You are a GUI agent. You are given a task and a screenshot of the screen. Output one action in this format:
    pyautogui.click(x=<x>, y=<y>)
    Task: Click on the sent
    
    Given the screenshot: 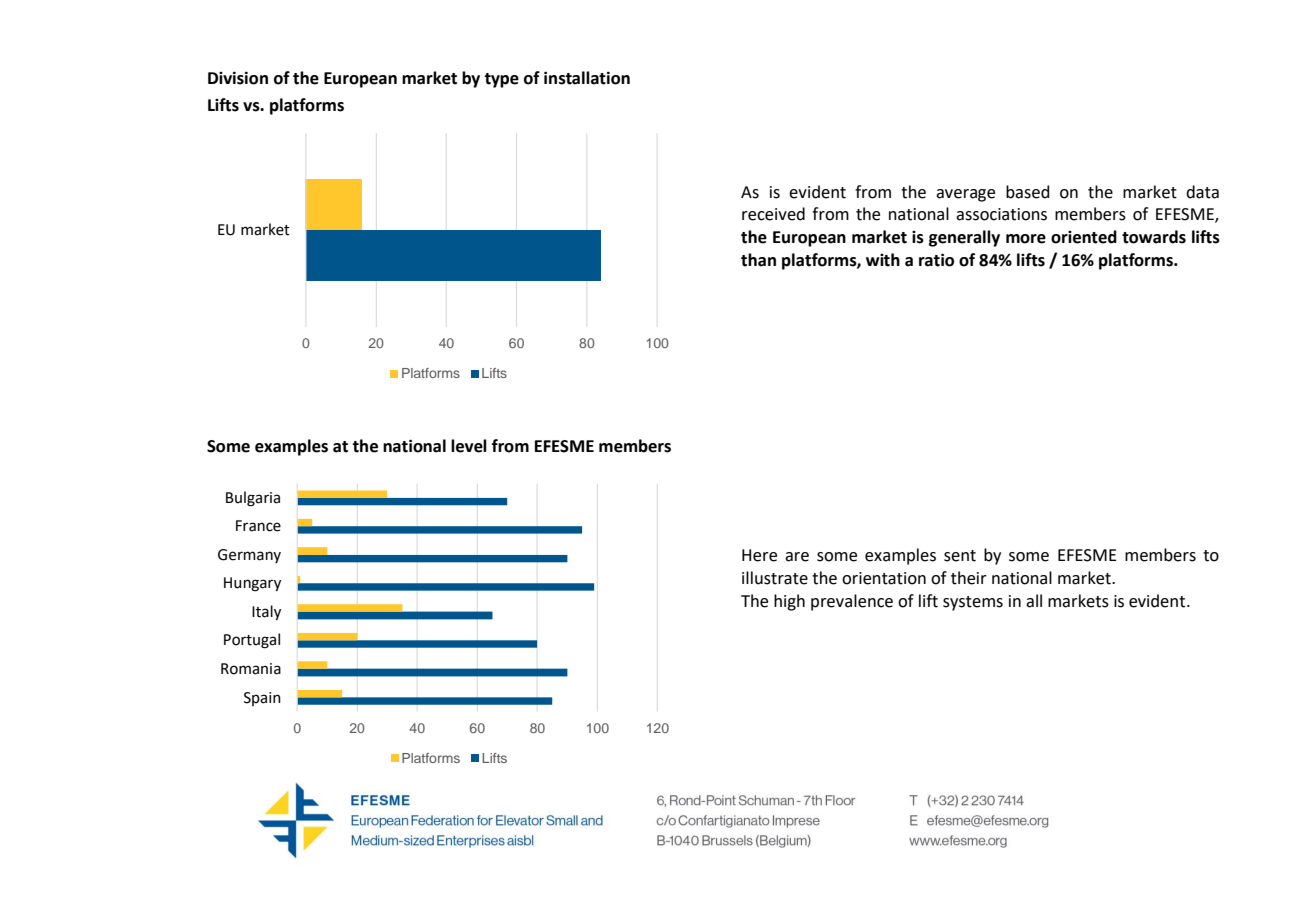 What is the action you would take?
    pyautogui.click(x=960, y=556)
